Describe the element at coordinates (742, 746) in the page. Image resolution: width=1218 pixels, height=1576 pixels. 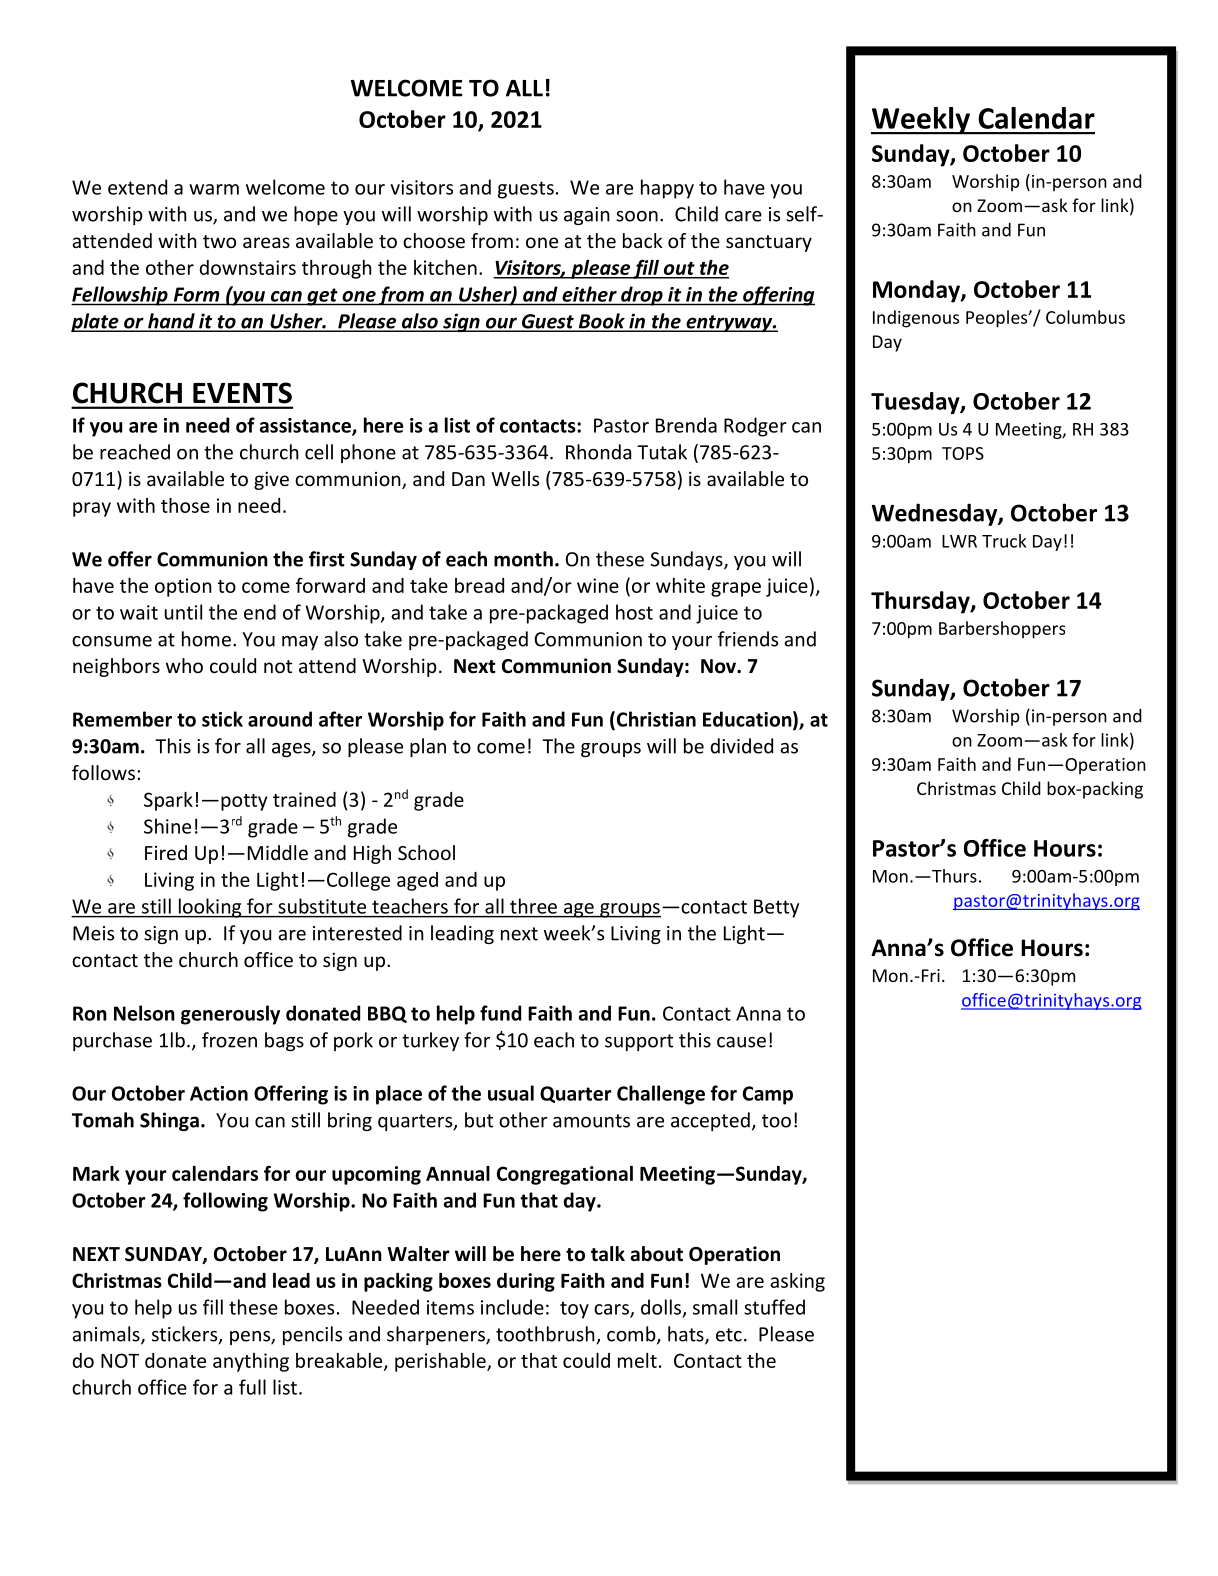
I see `divided` at that location.
